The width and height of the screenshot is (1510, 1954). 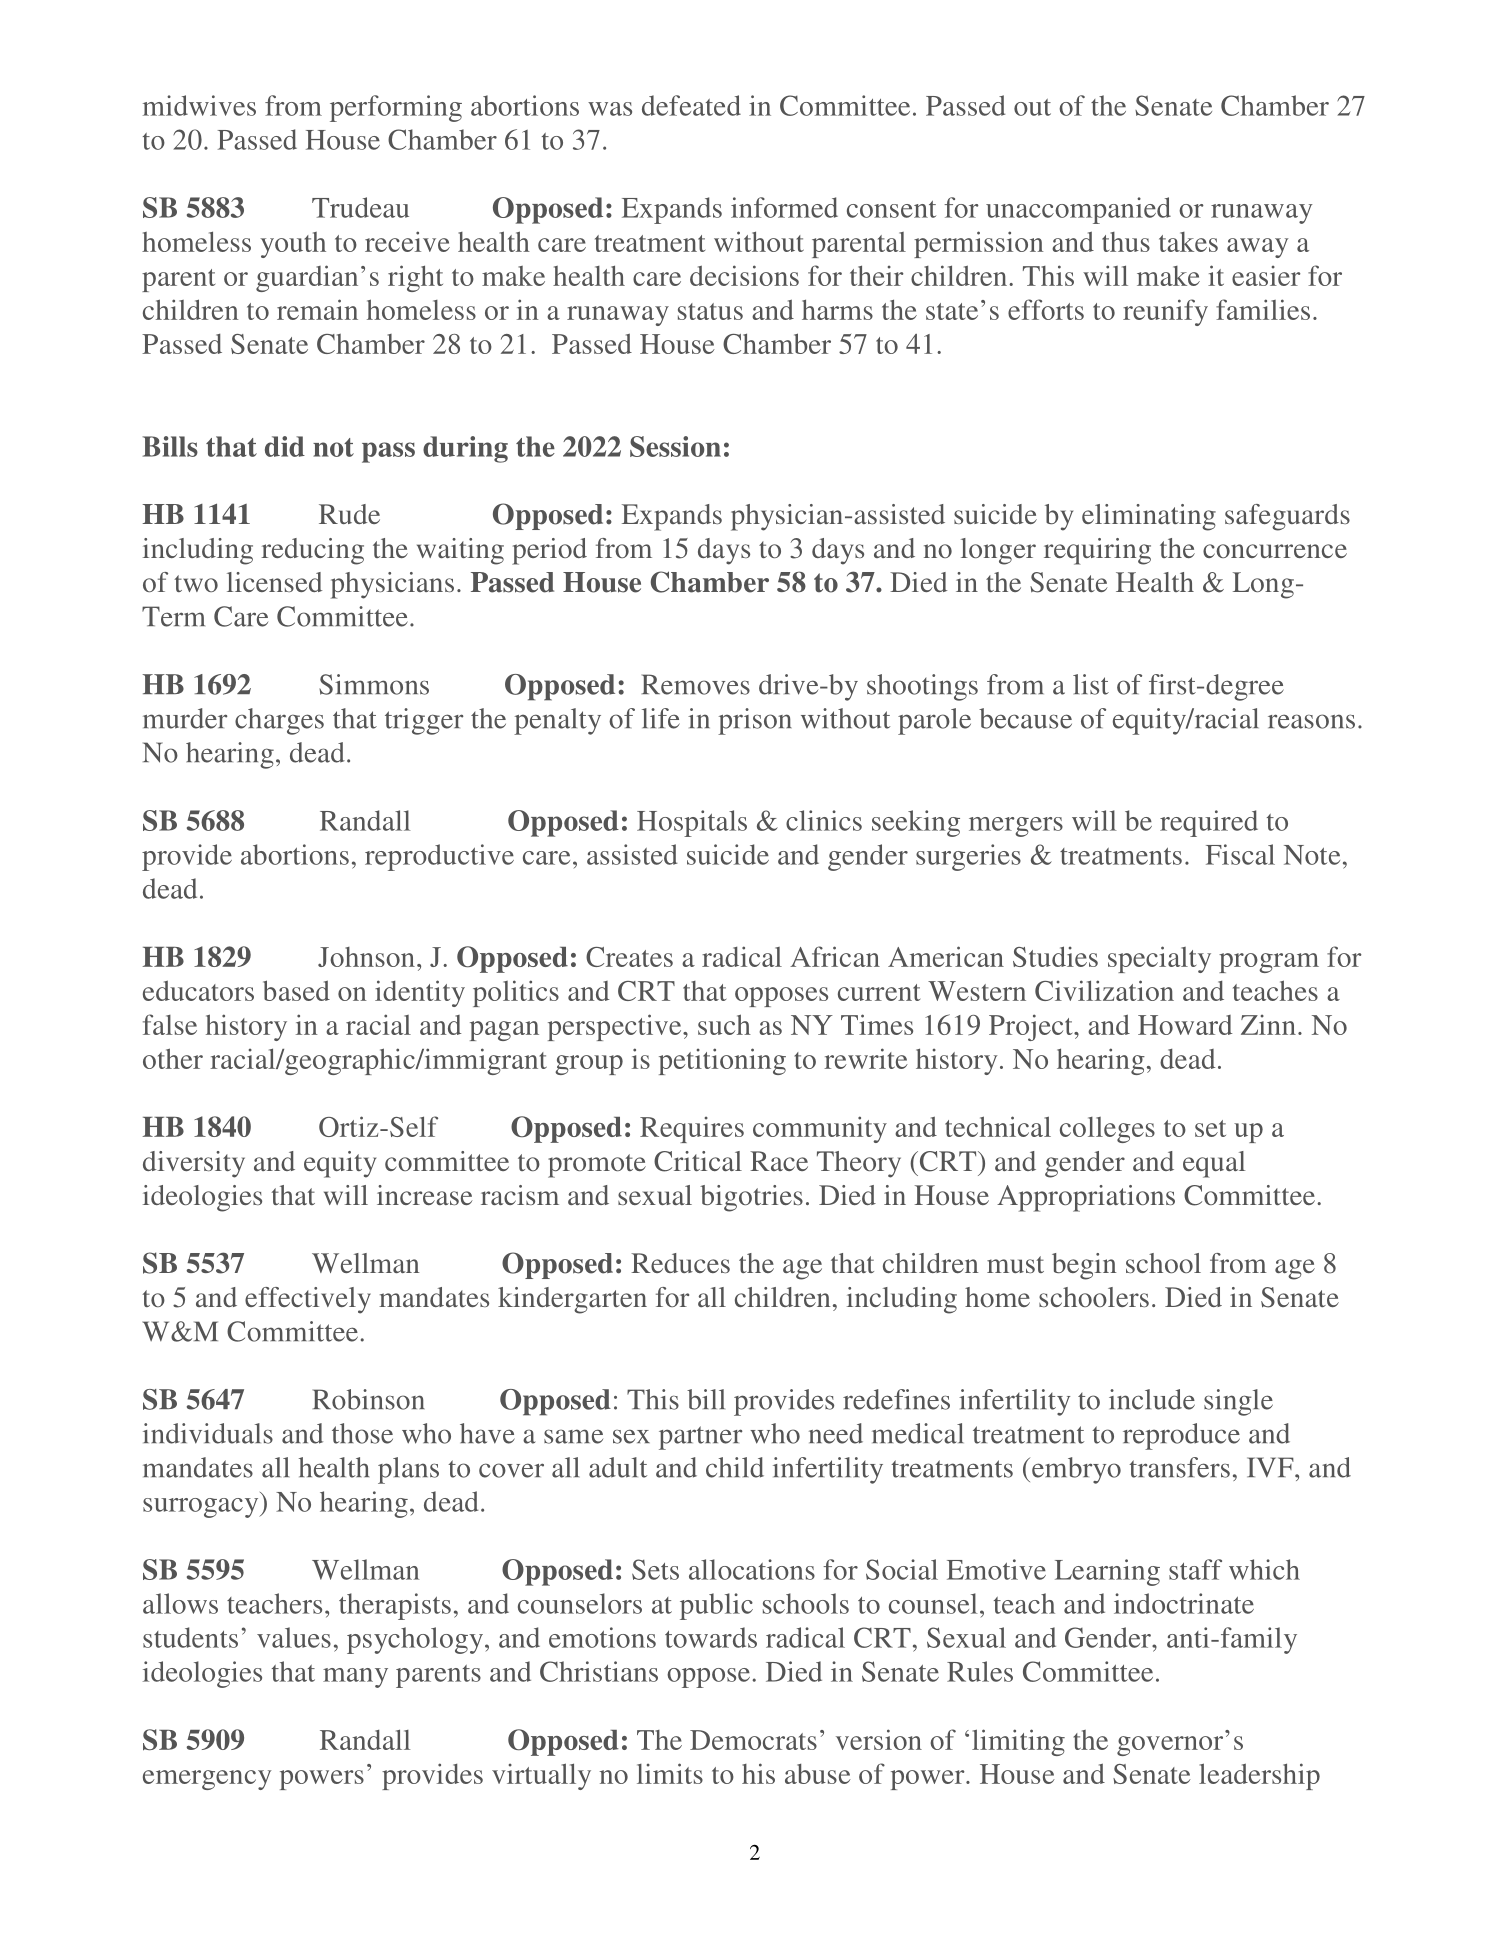 What do you see at coordinates (1188, 242) in the screenshot?
I see `takes` at bounding box center [1188, 242].
